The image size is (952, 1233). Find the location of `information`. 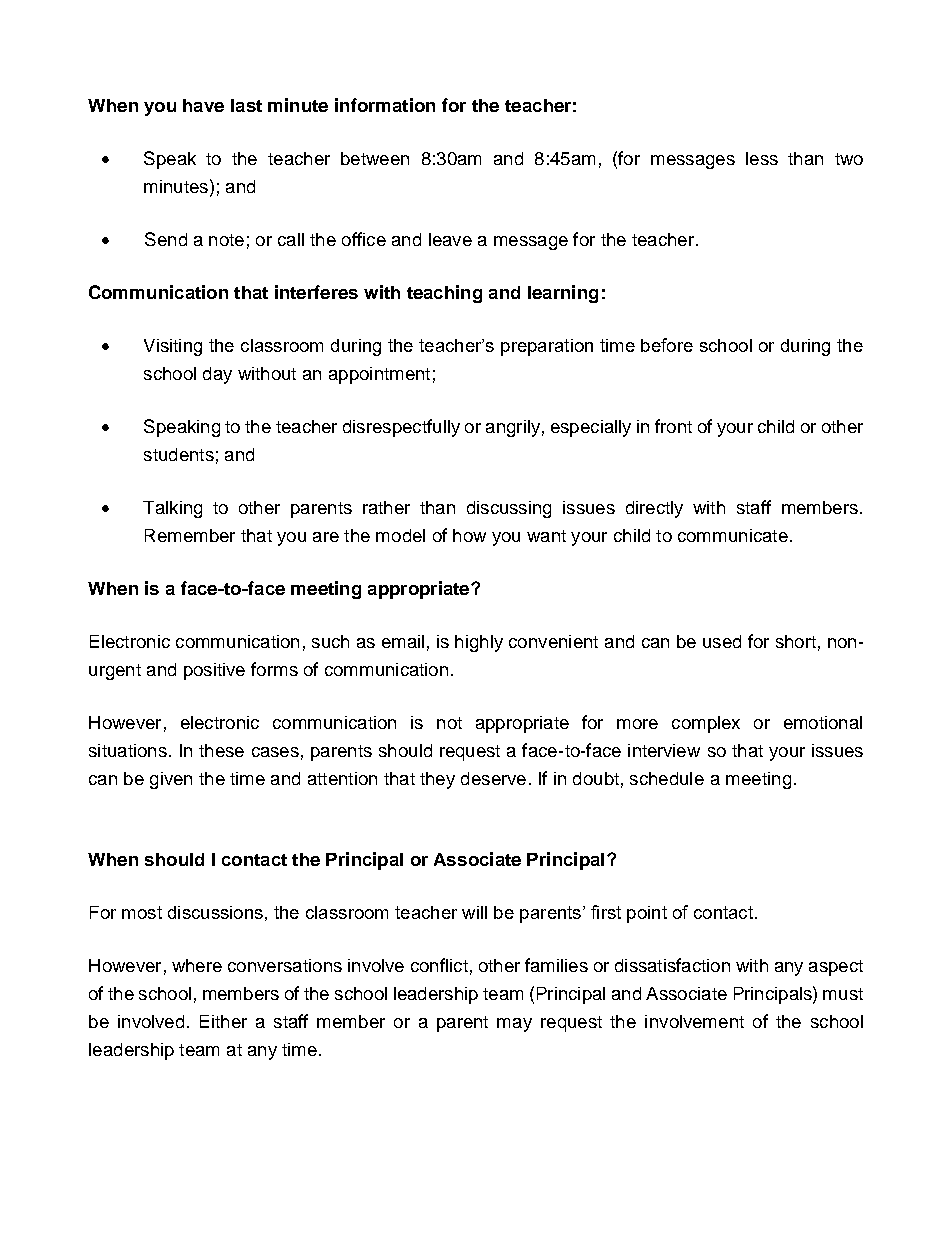

information is located at coordinates (385, 105).
